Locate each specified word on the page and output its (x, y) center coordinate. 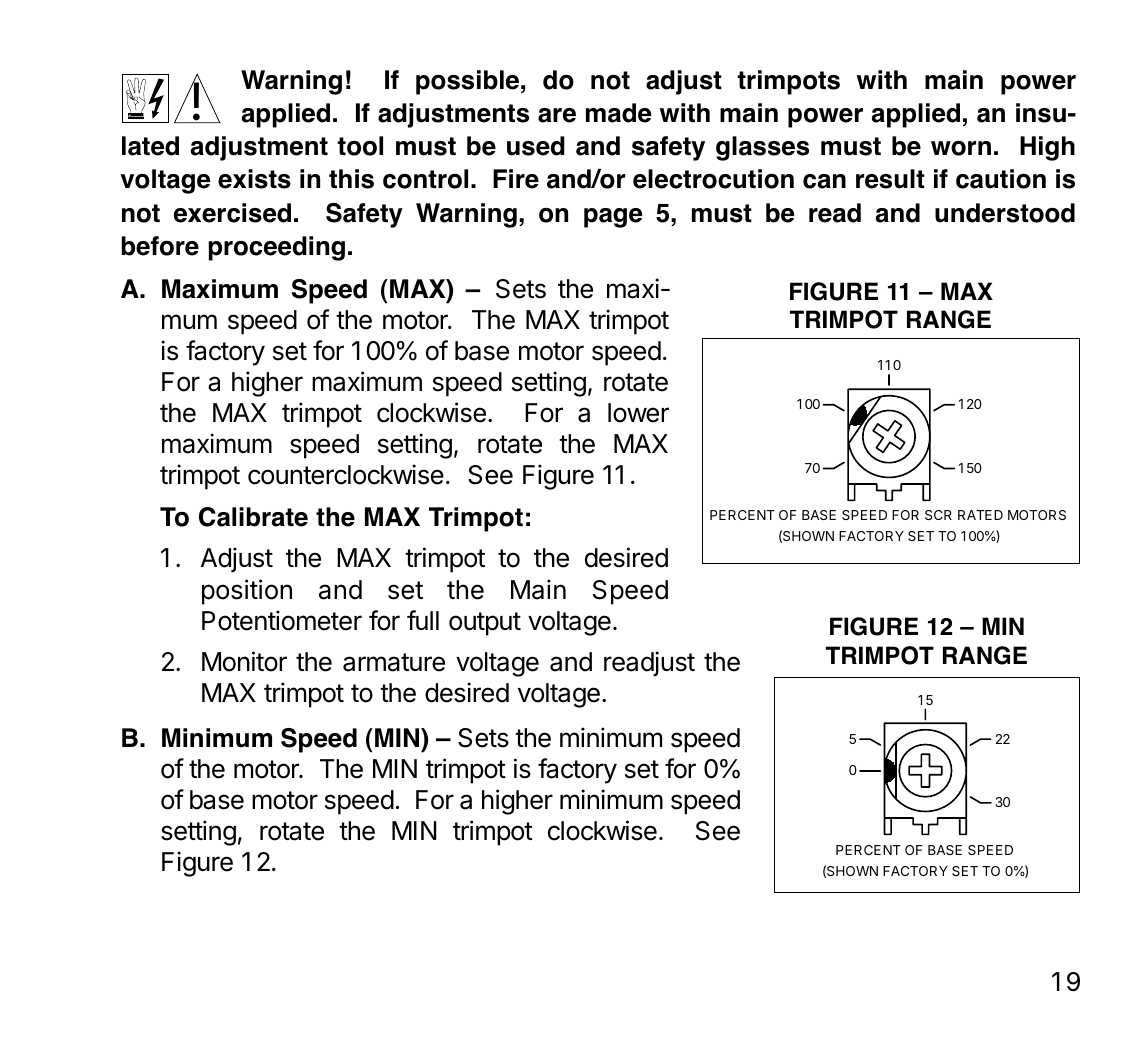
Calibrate (253, 517)
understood (1005, 213)
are (557, 115)
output (485, 624)
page (613, 218)
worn (961, 148)
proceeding (277, 248)
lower (638, 413)
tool (360, 146)
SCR (938, 515)
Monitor (244, 661)
